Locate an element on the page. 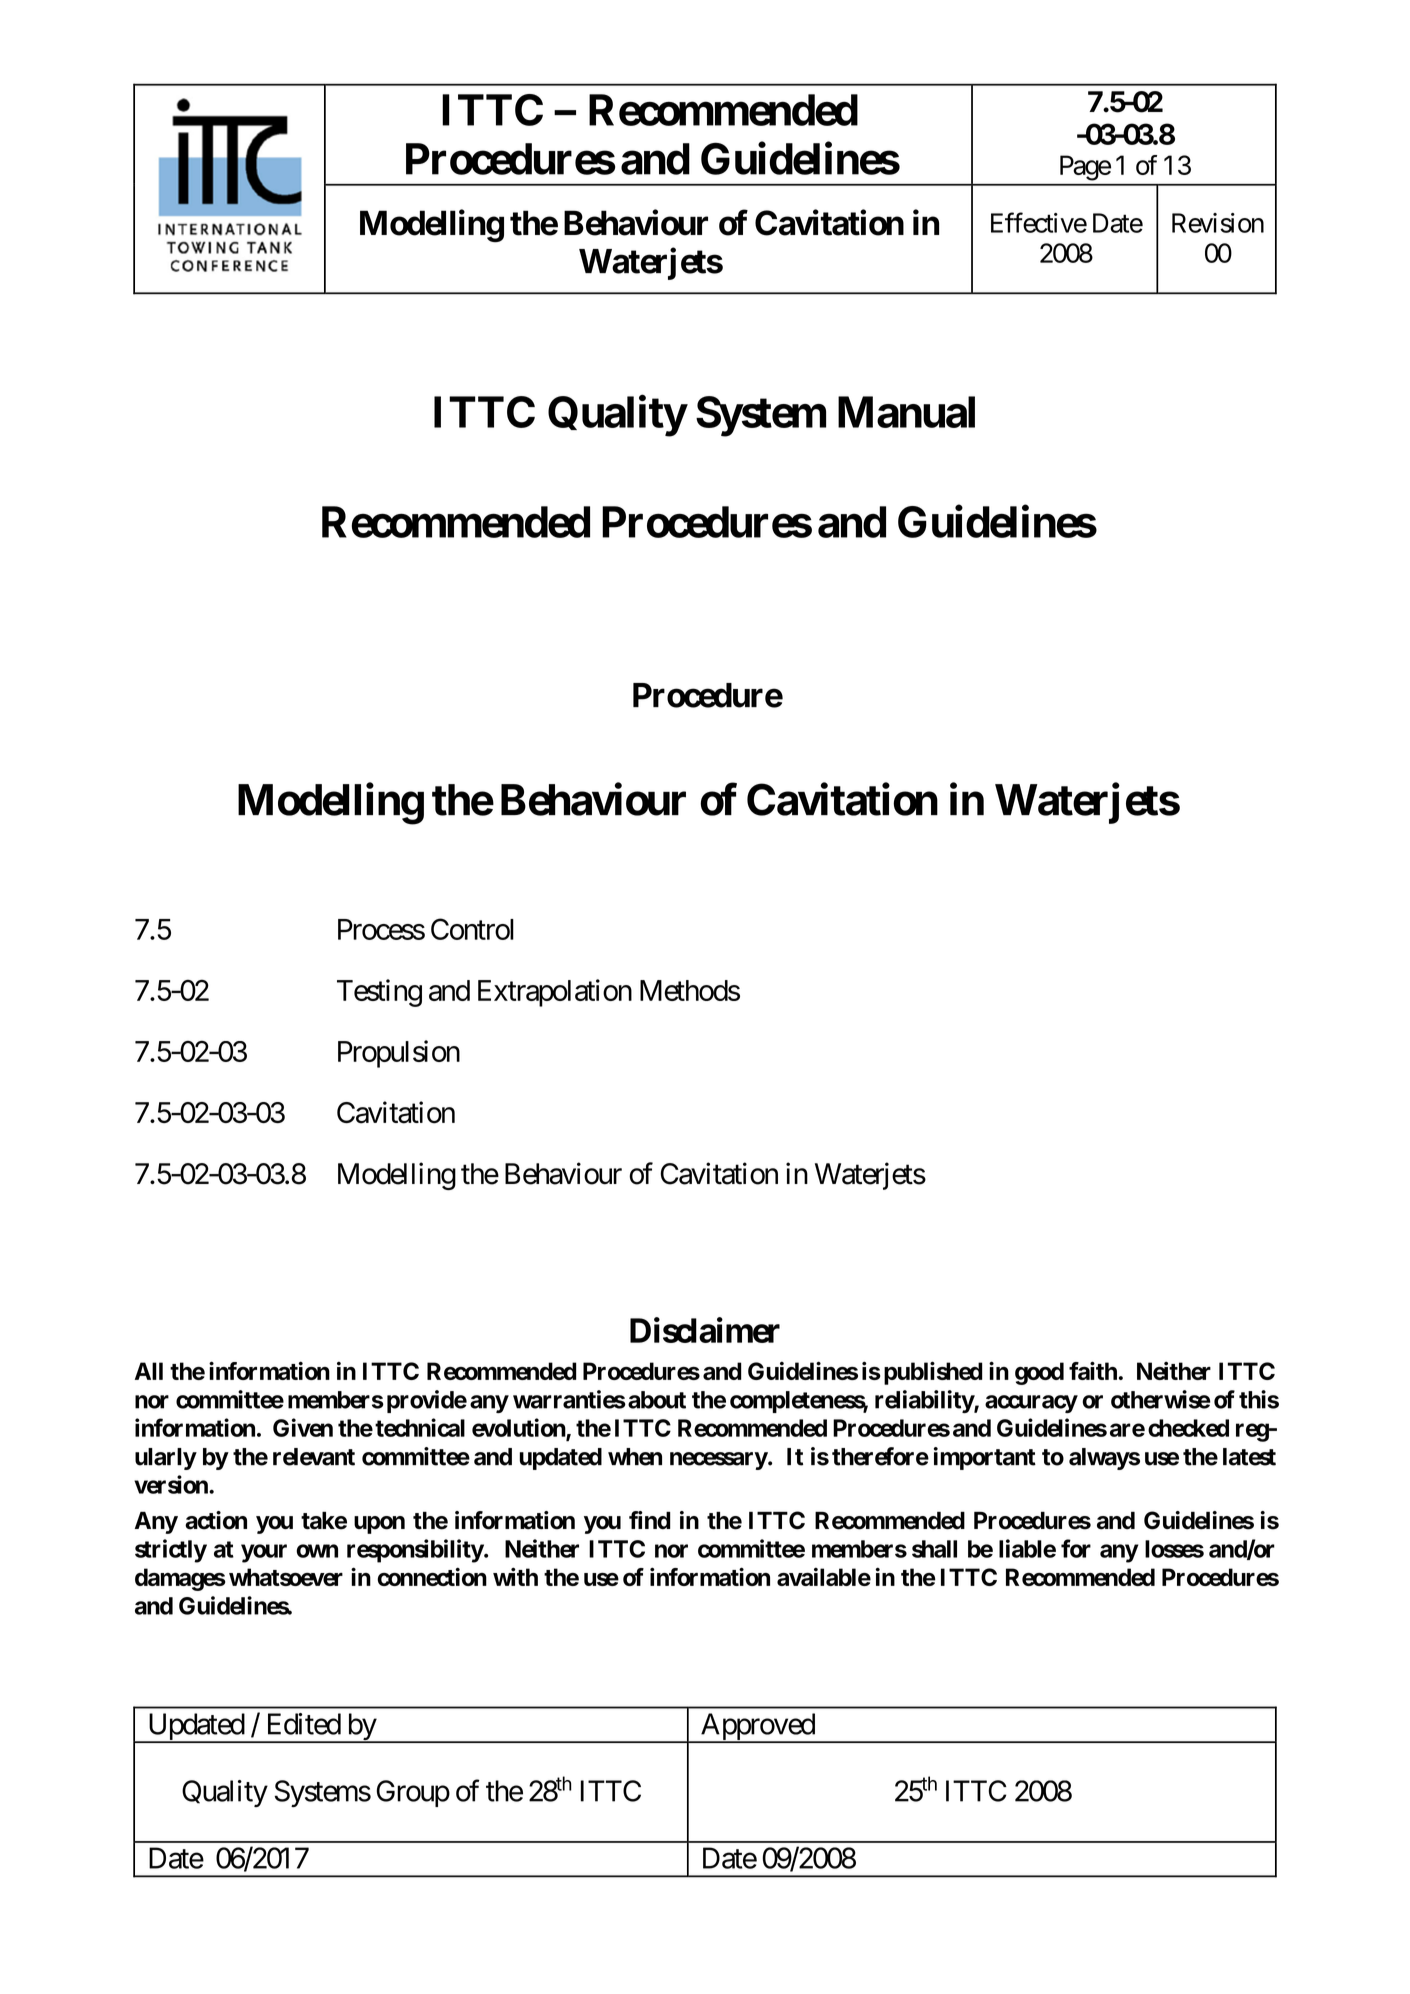 The width and height of the image is (1410, 1994). Edited is located at coordinates (304, 1724).
